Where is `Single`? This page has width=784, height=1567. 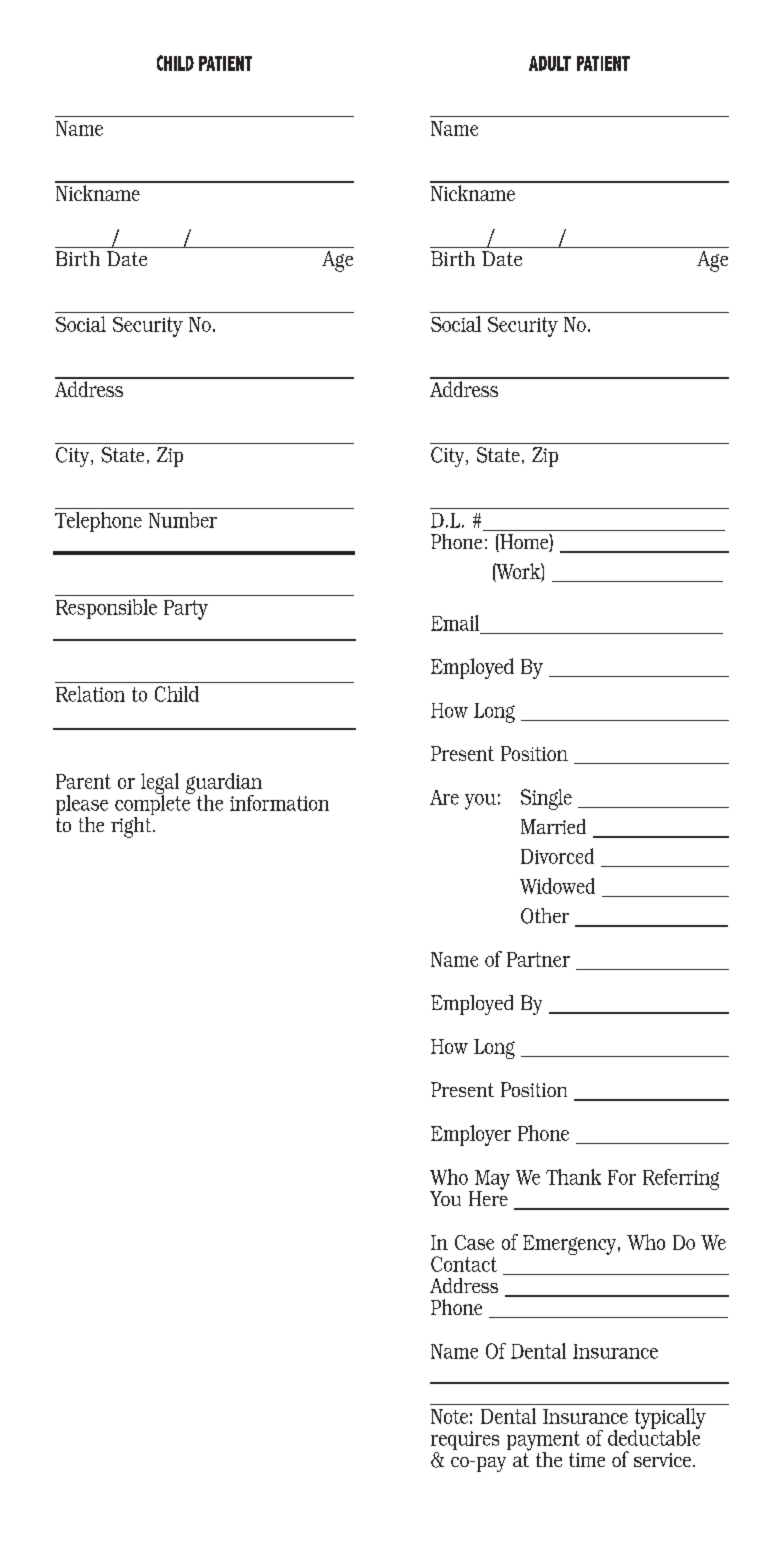 Single is located at coordinates (546, 799).
